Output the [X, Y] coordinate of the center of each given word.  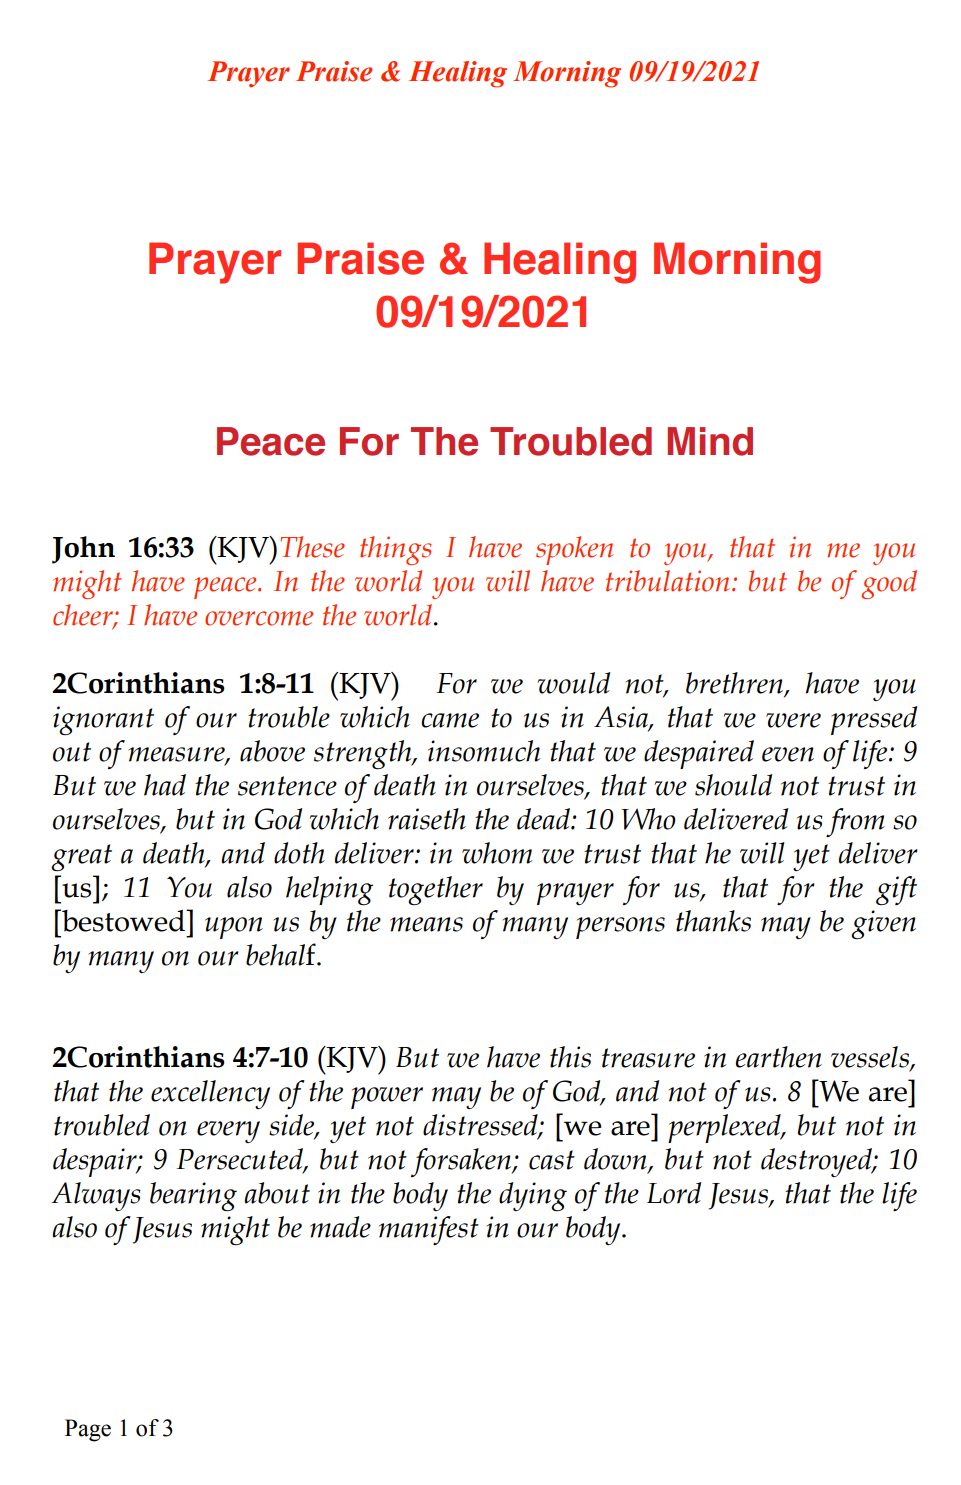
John [83, 550]
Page [88, 1430]
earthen [778, 1057]
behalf [282, 954]
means [426, 924]
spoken [574, 550]
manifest [429, 1230]
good [889, 584]
